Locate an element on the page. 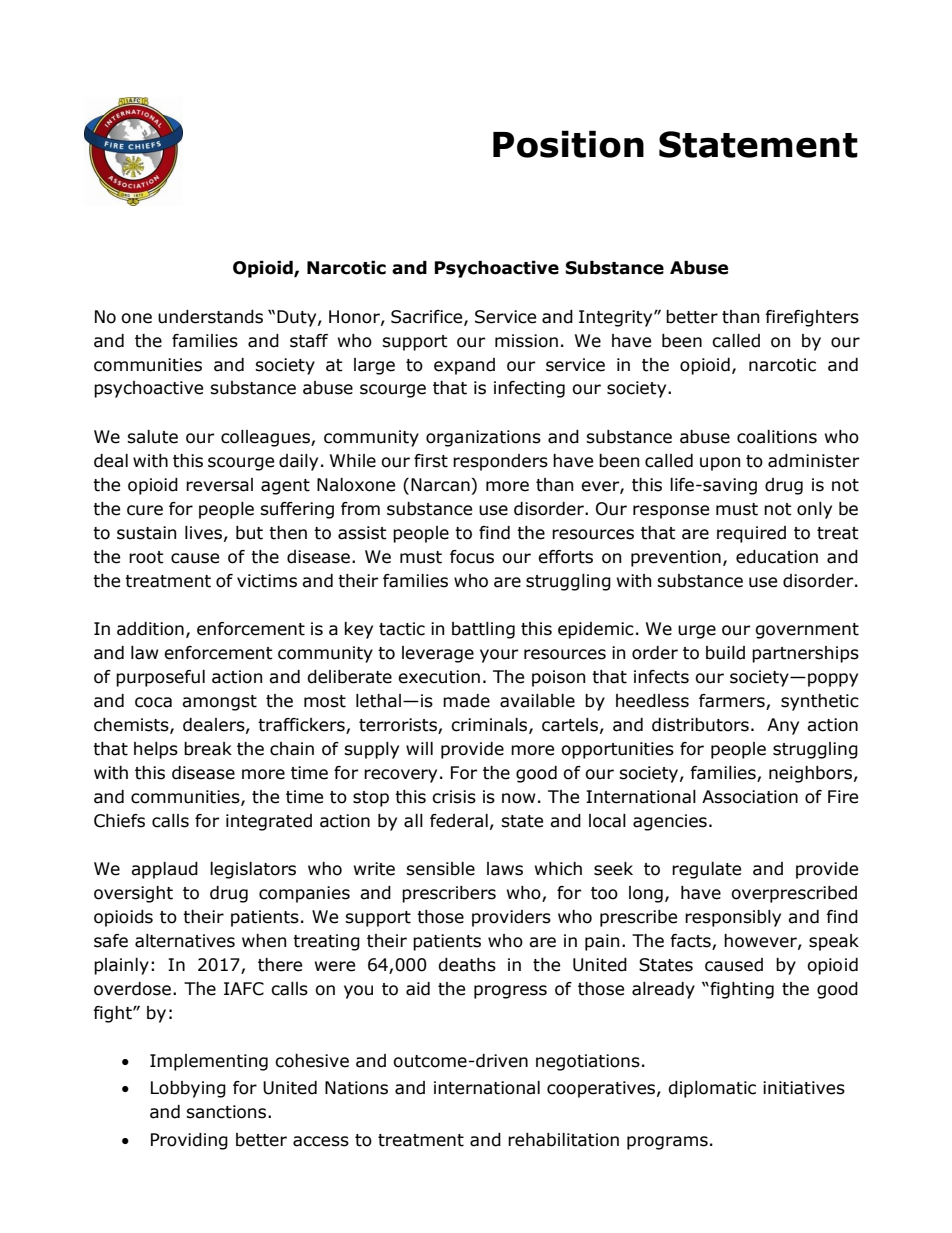 The image size is (952, 1233). battling is located at coordinates (483, 630).
